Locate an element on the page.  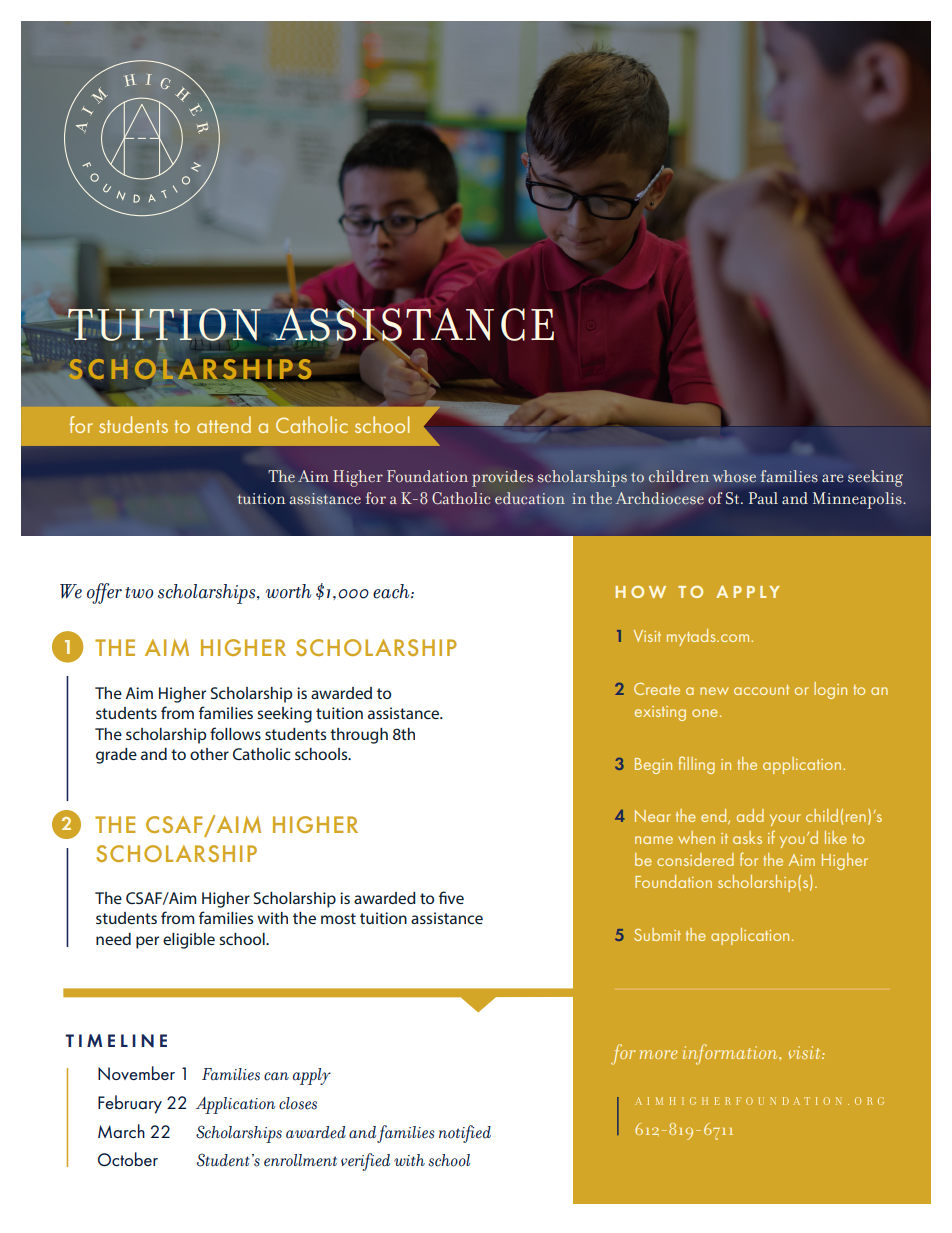
account is located at coordinates (761, 690).
